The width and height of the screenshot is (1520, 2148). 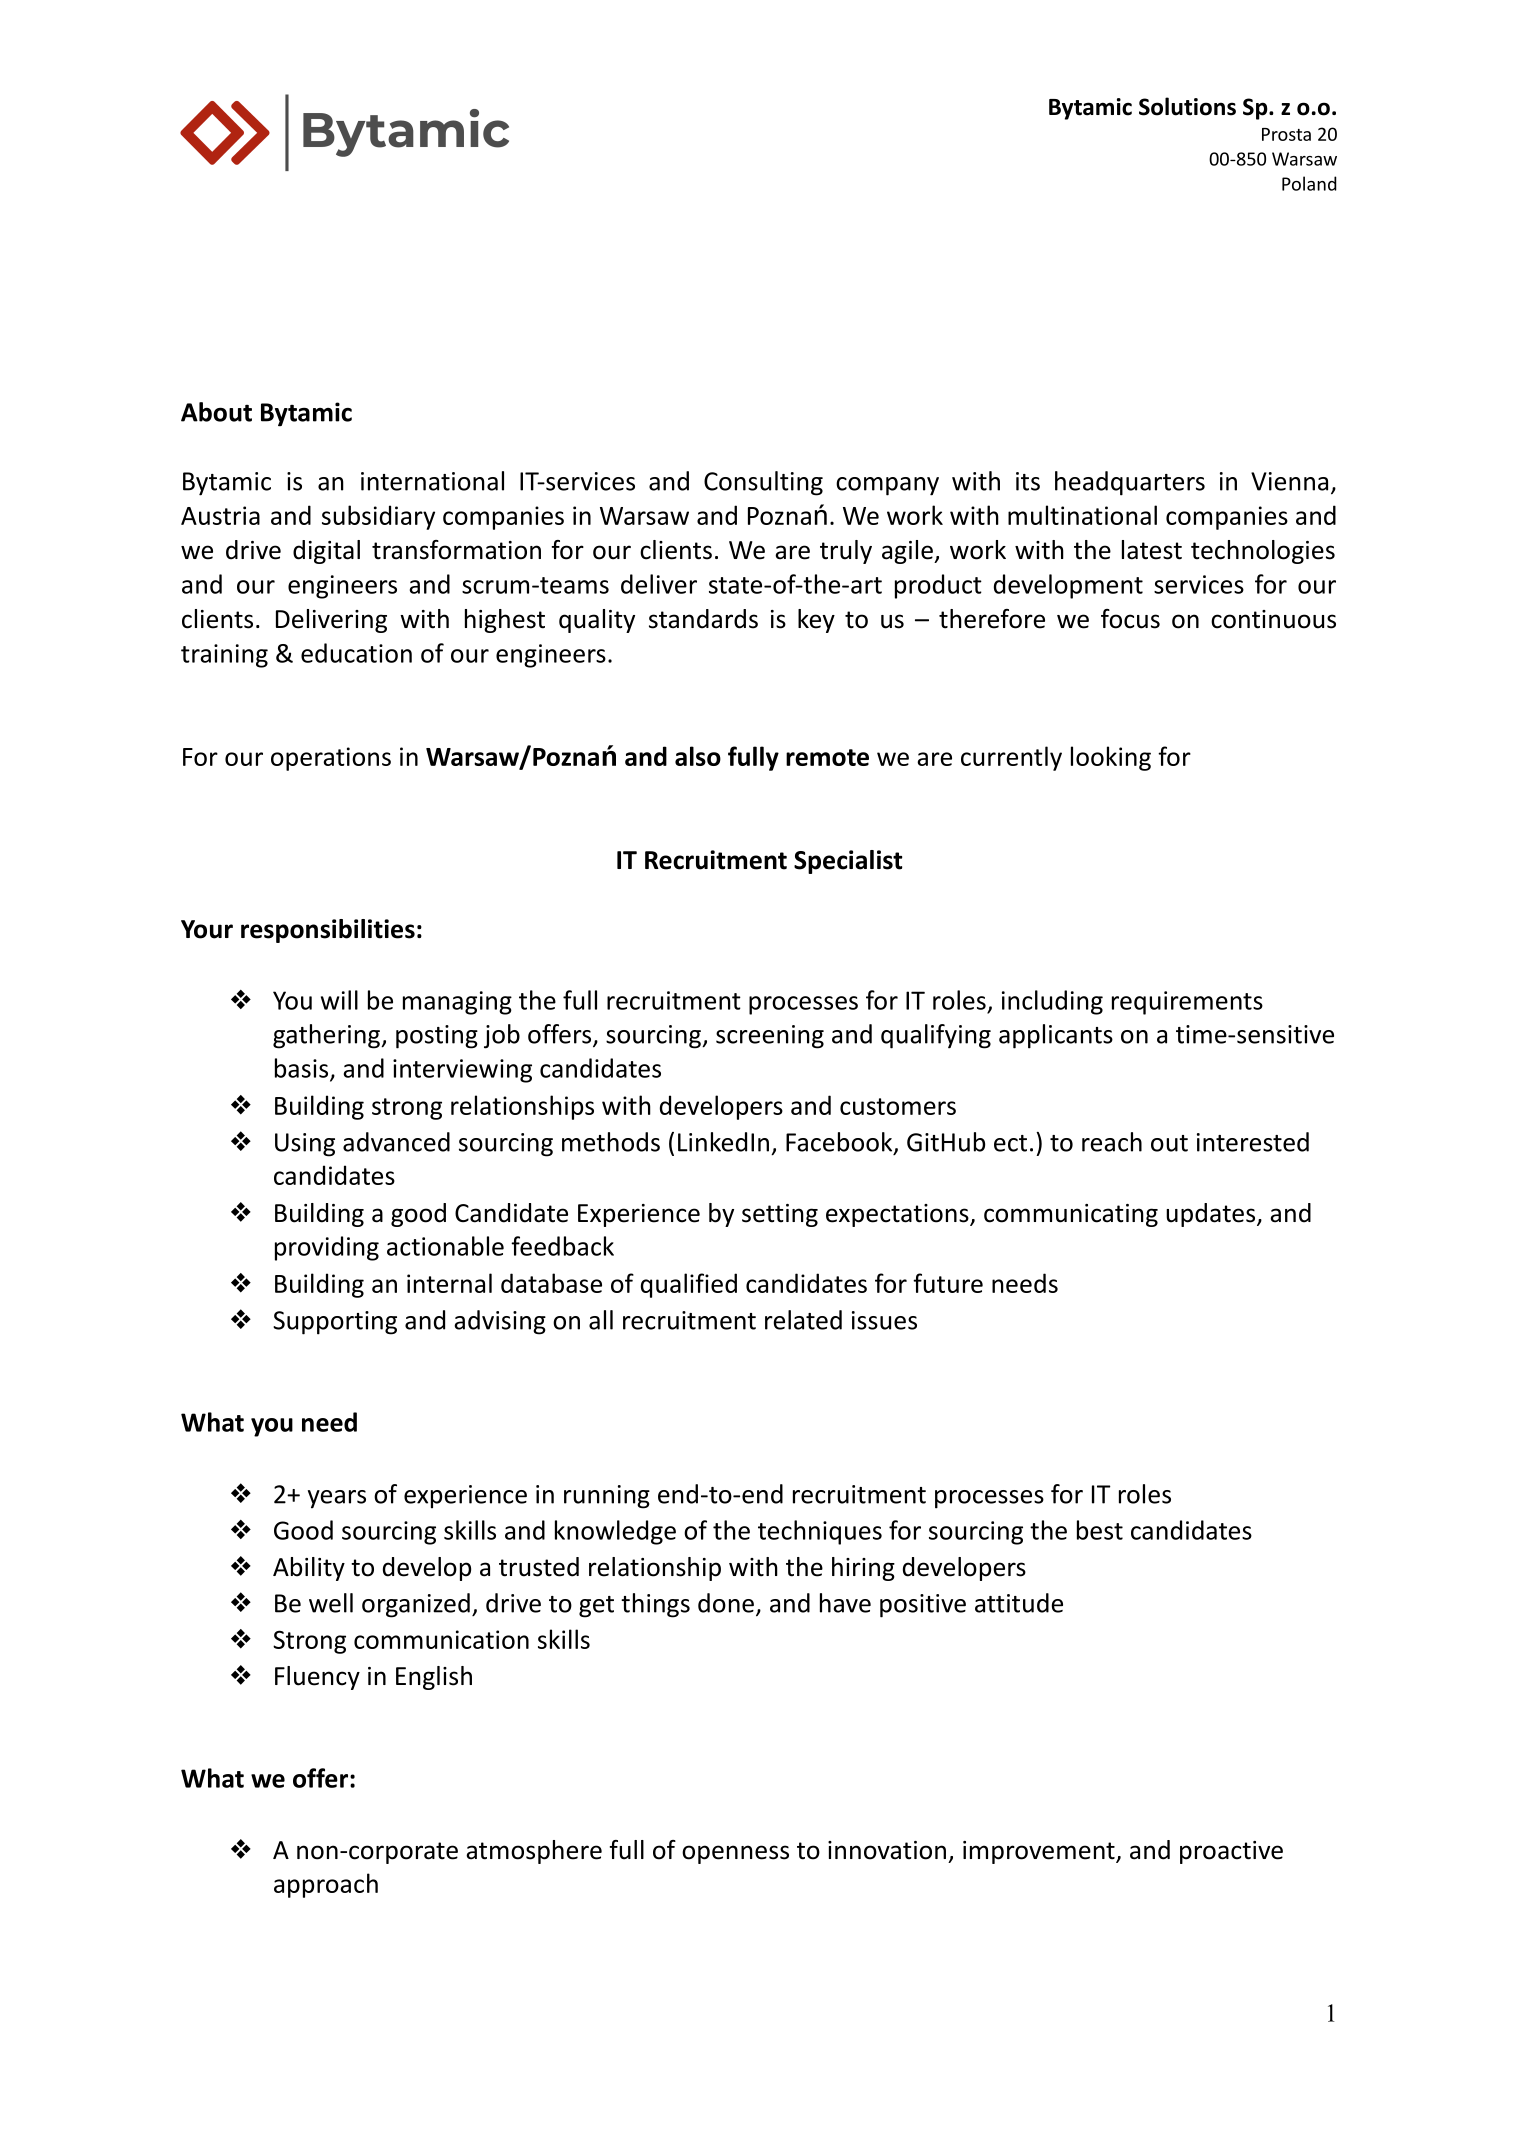 What do you see at coordinates (337, 1499) in the screenshot?
I see `years` at bounding box center [337, 1499].
